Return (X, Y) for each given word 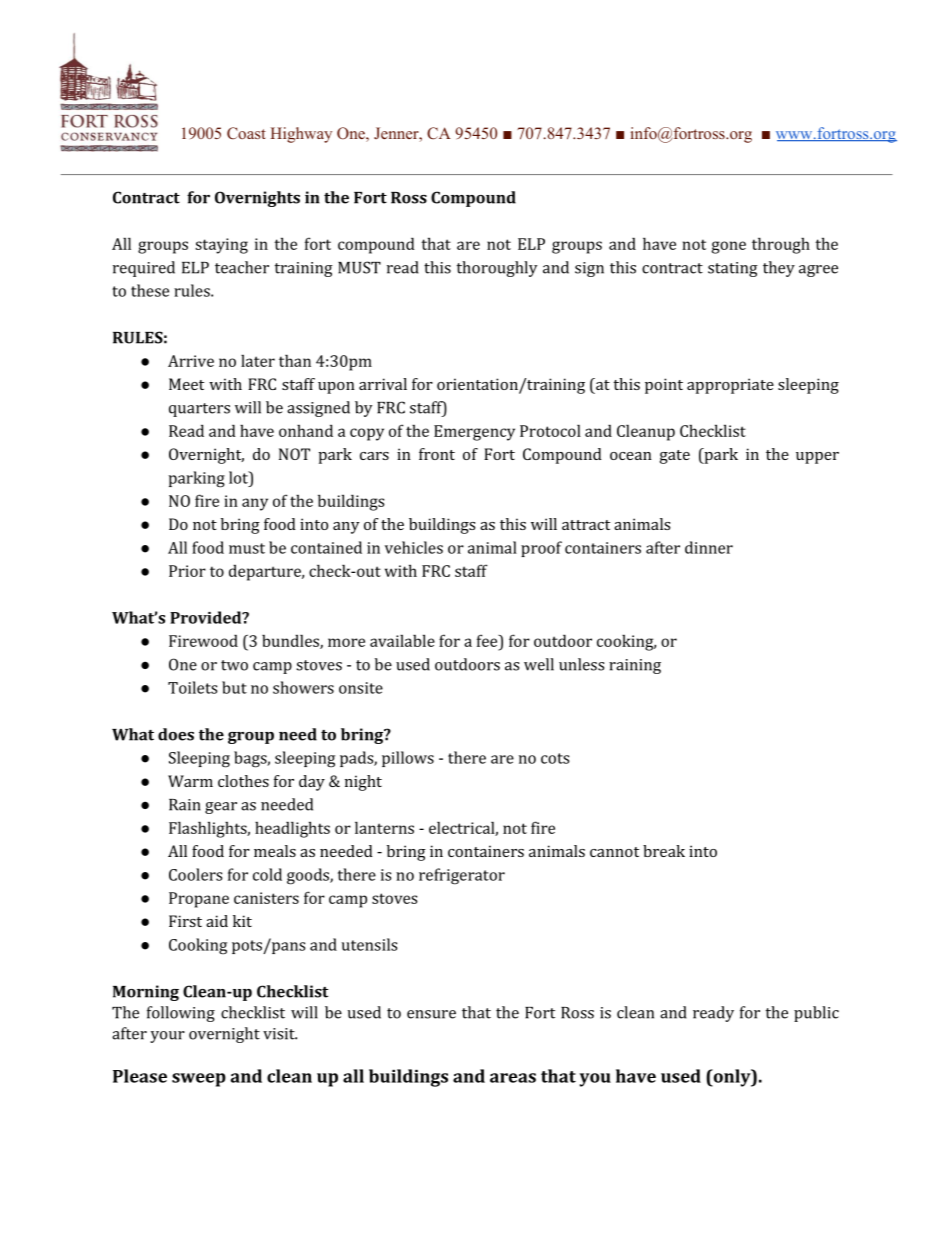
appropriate (730, 386)
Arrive (191, 361)
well (539, 664)
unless (581, 664)
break (664, 851)
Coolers (195, 874)
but (234, 687)
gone (729, 247)
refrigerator (462, 876)
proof (541, 549)
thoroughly (497, 269)
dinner (709, 547)
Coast (246, 133)
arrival (383, 384)
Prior (187, 571)
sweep (199, 1080)
